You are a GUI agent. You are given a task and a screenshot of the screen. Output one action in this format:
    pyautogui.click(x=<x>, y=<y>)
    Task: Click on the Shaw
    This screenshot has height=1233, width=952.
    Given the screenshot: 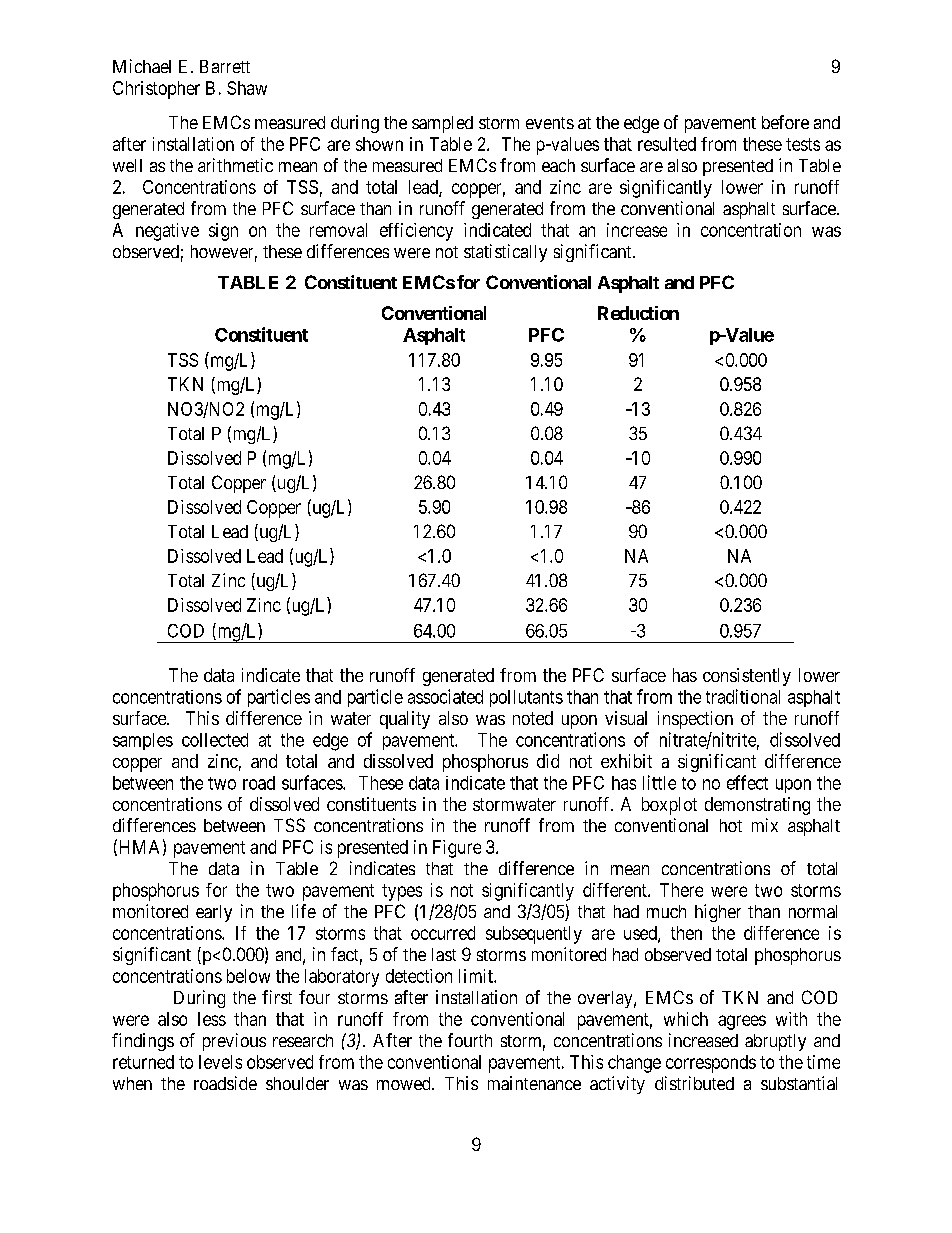 What is the action you would take?
    pyautogui.click(x=247, y=88)
